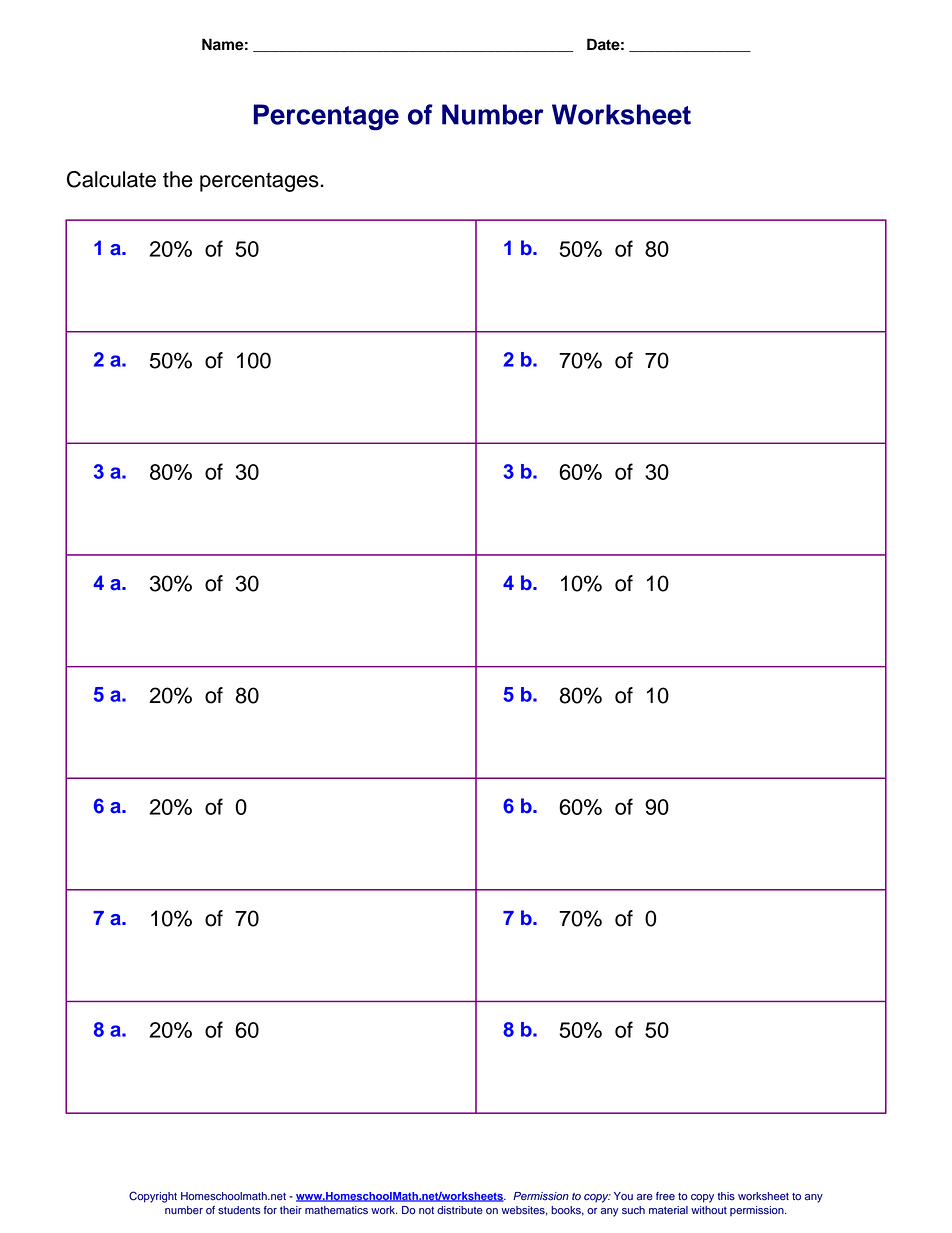  What do you see at coordinates (623, 1196) in the screenshot?
I see `You` at bounding box center [623, 1196].
